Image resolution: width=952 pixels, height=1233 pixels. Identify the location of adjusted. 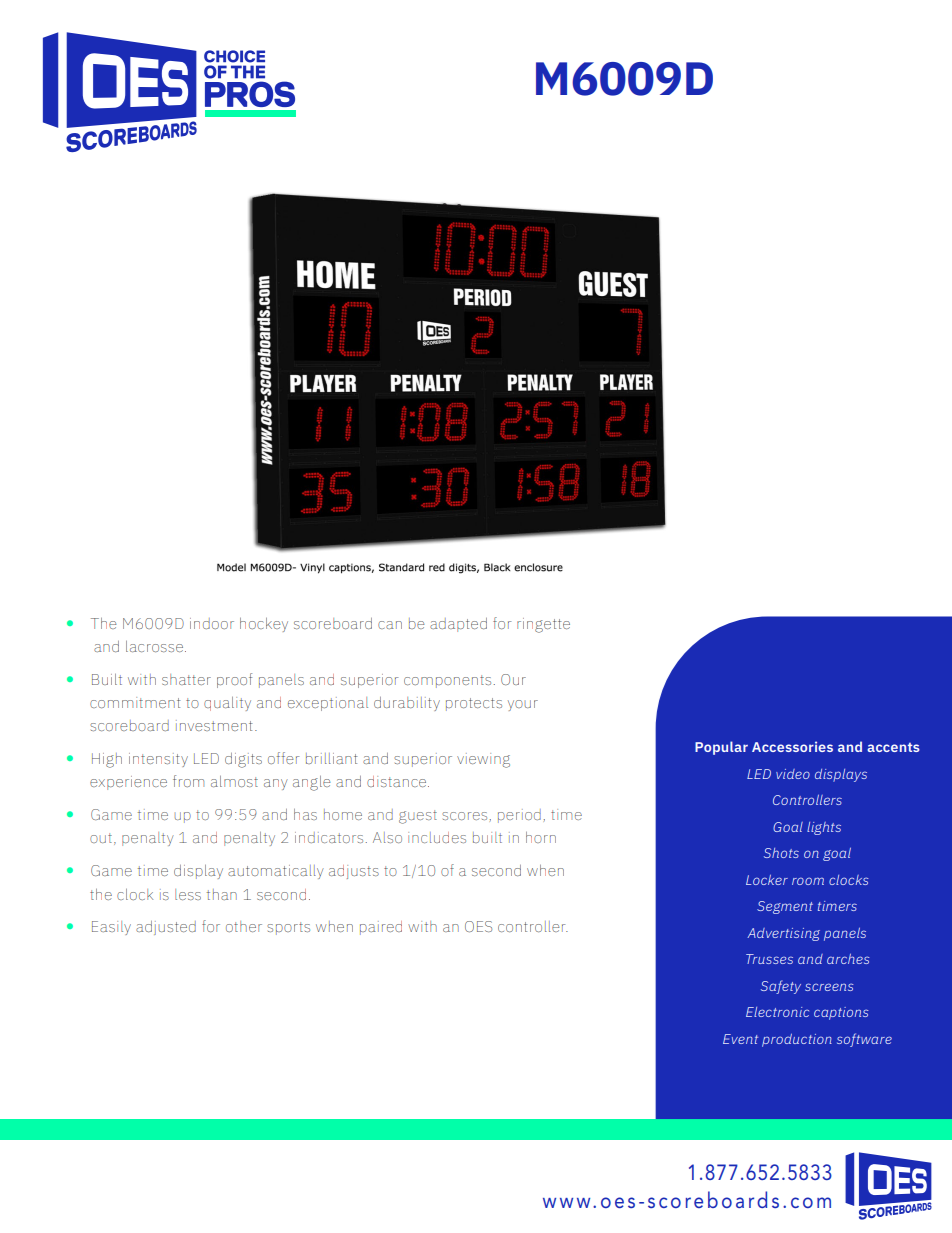
(166, 928).
